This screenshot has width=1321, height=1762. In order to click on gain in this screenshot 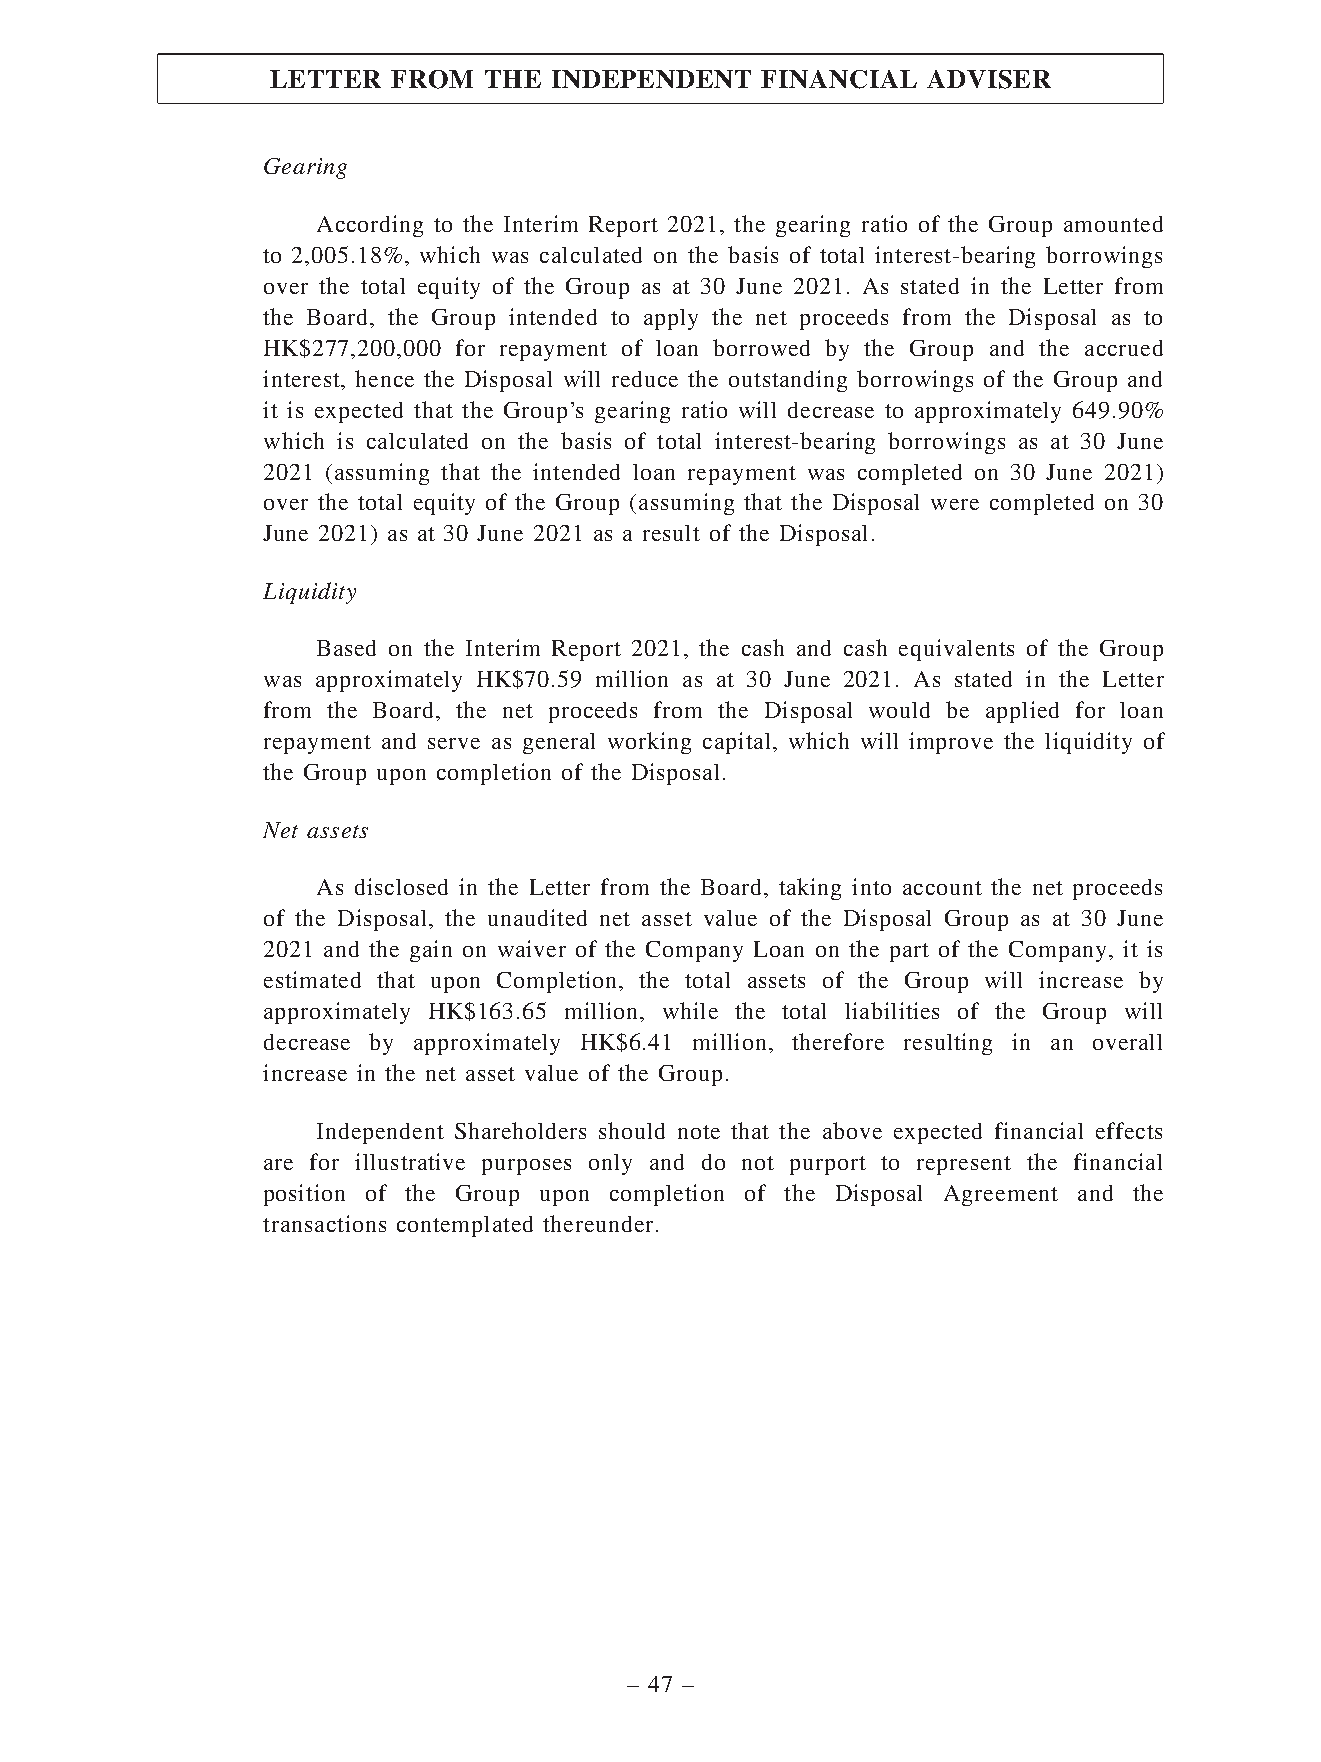, I will do `click(431, 951)`.
